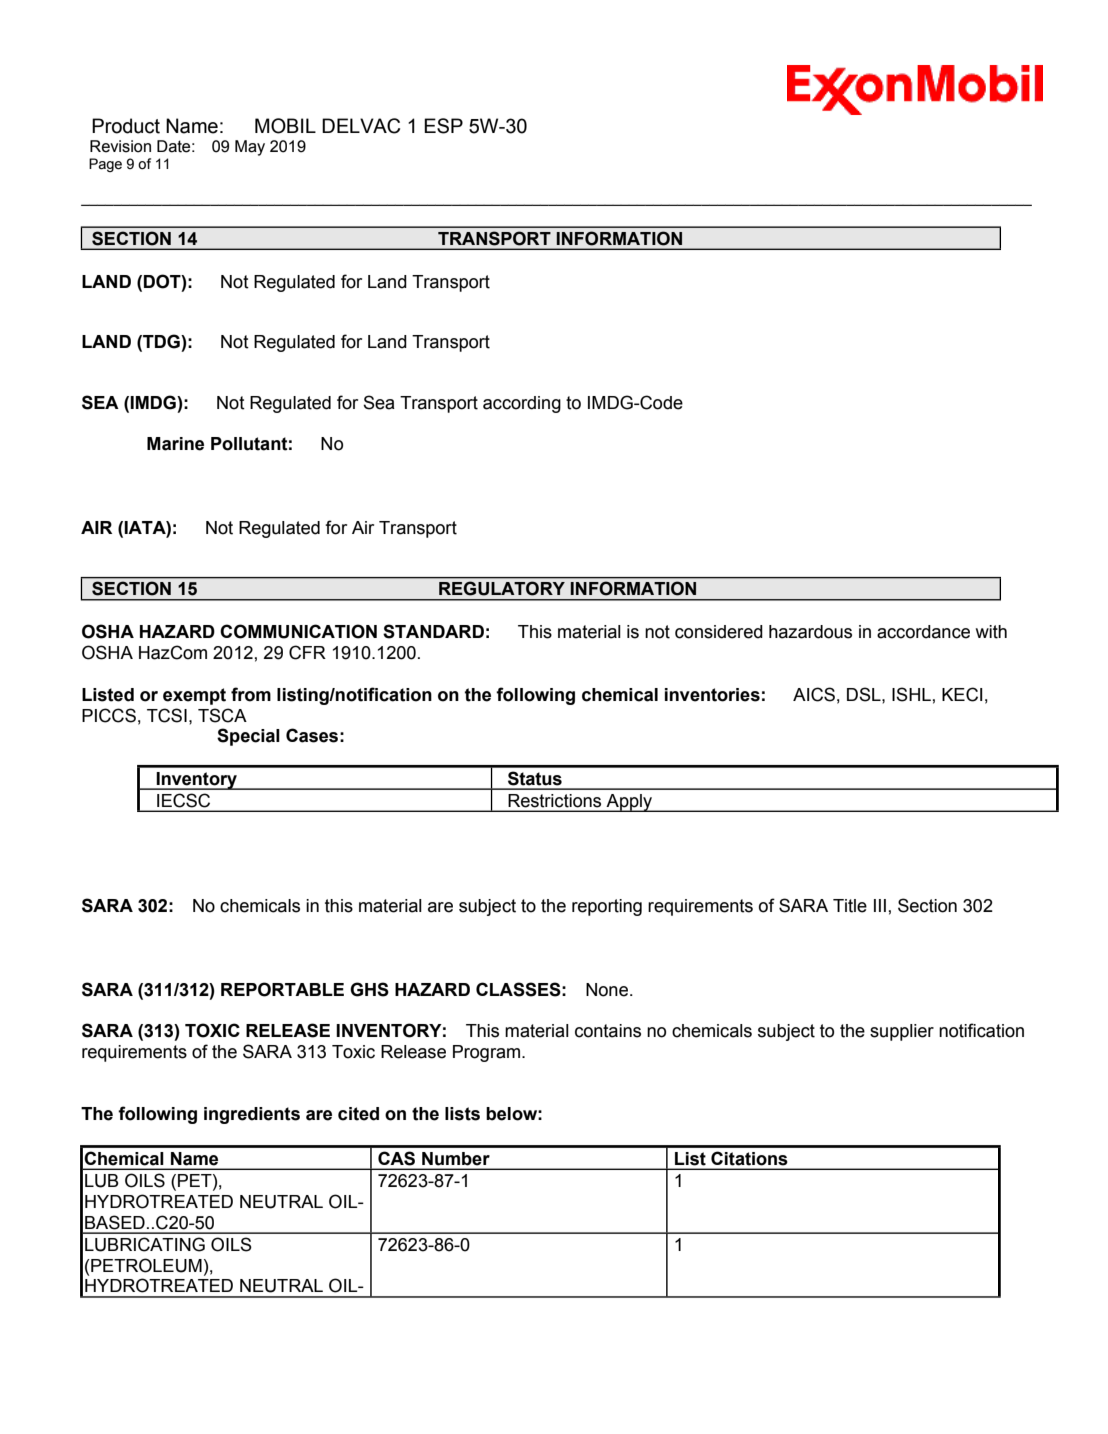 The image size is (1108, 1434). Describe the element at coordinates (194, 696) in the screenshot. I see `exempt` at that location.
